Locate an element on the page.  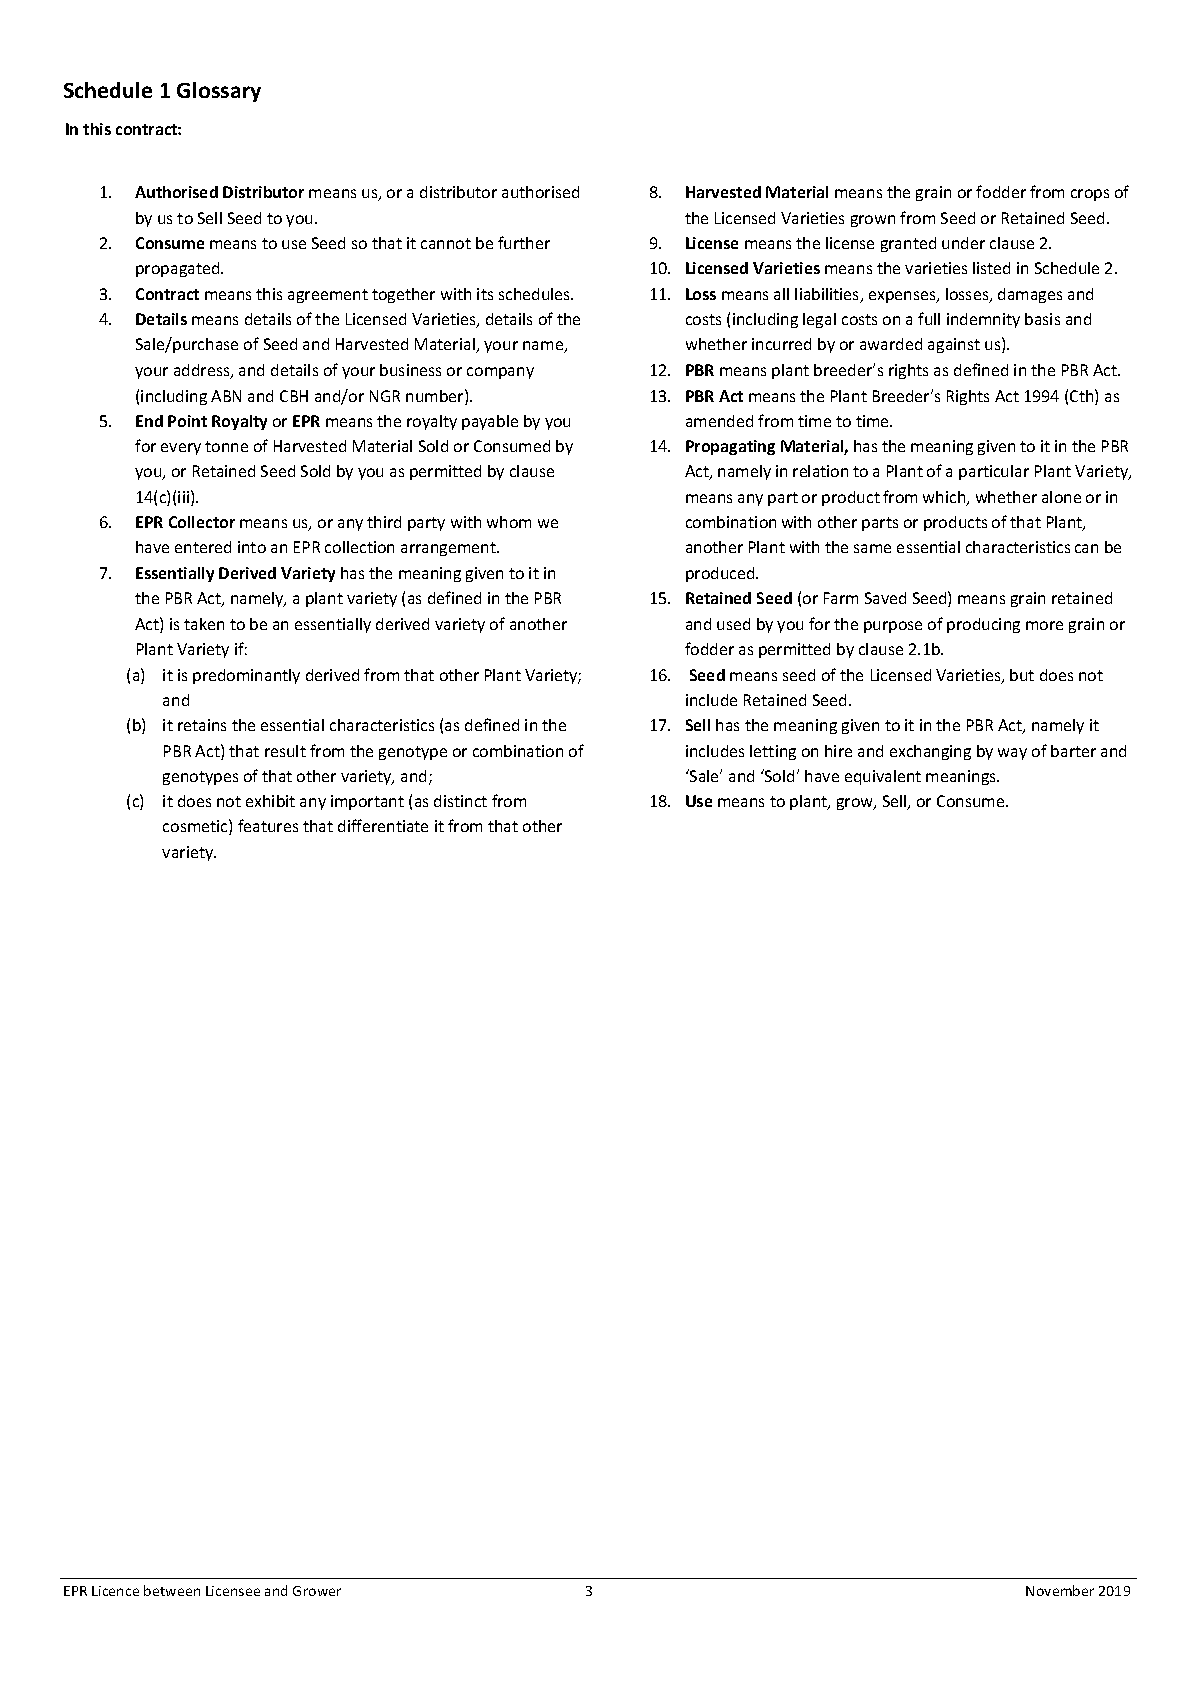
differentiate is located at coordinates (383, 825).
